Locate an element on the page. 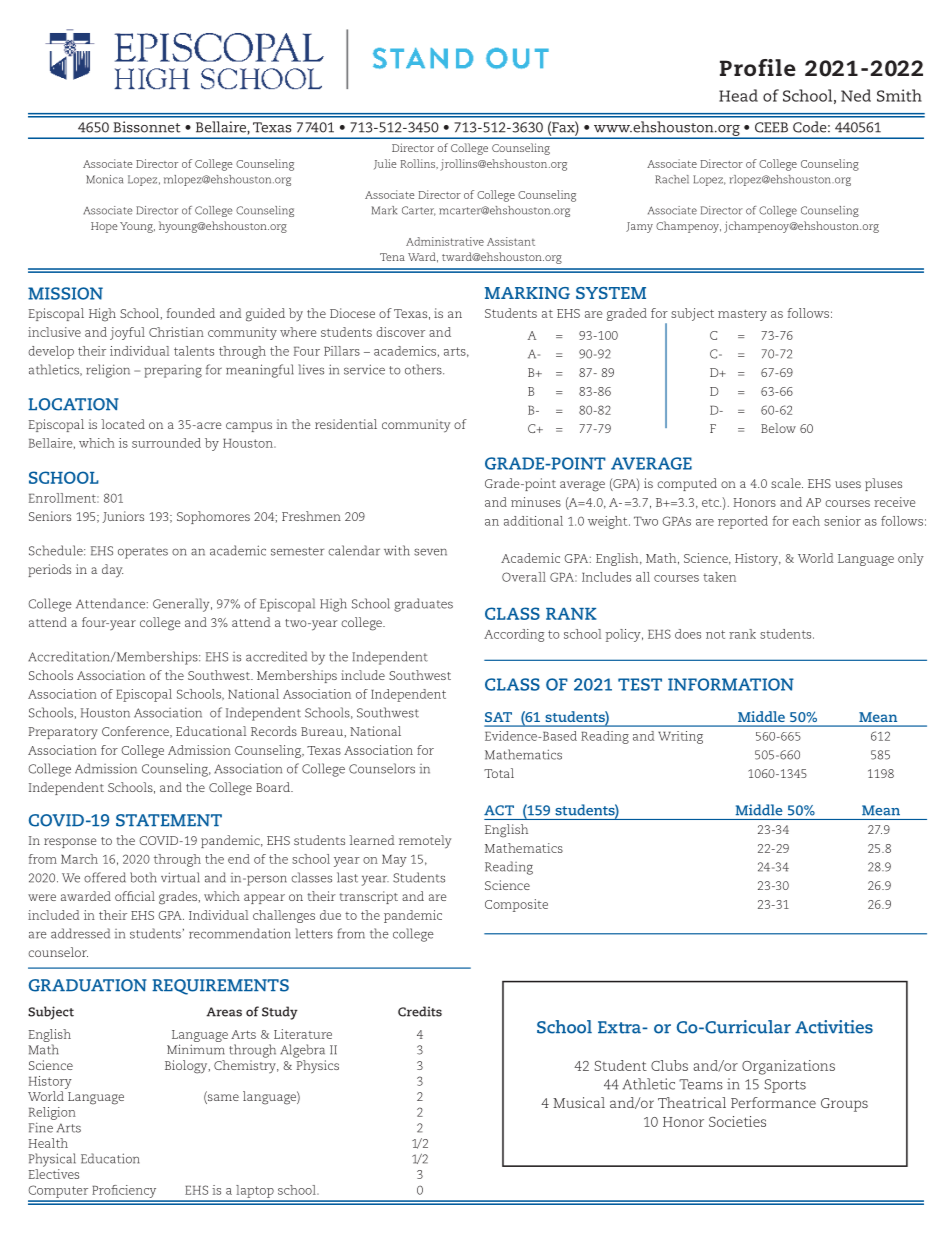  day is located at coordinates (112, 571).
